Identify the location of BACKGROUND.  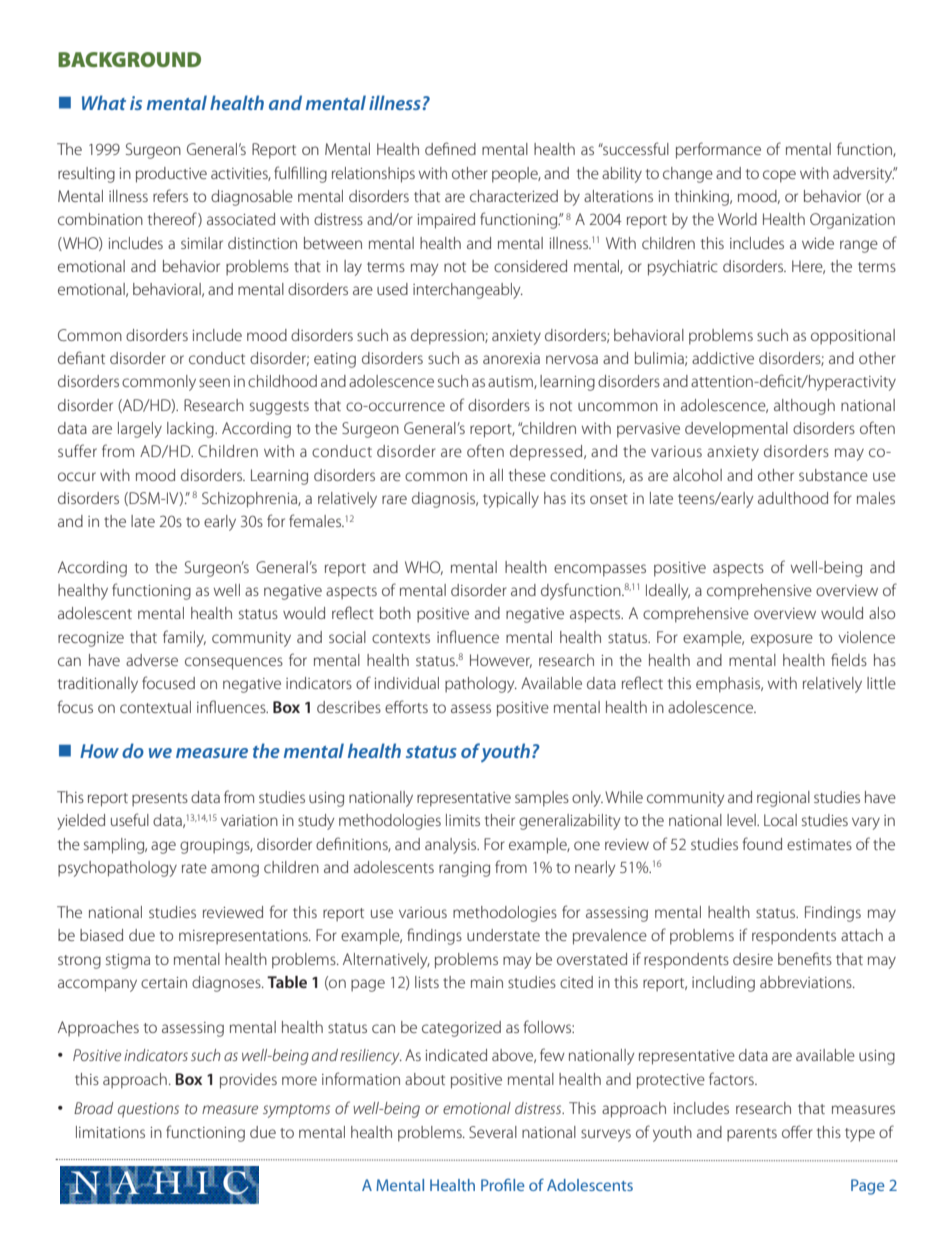
(129, 59).
